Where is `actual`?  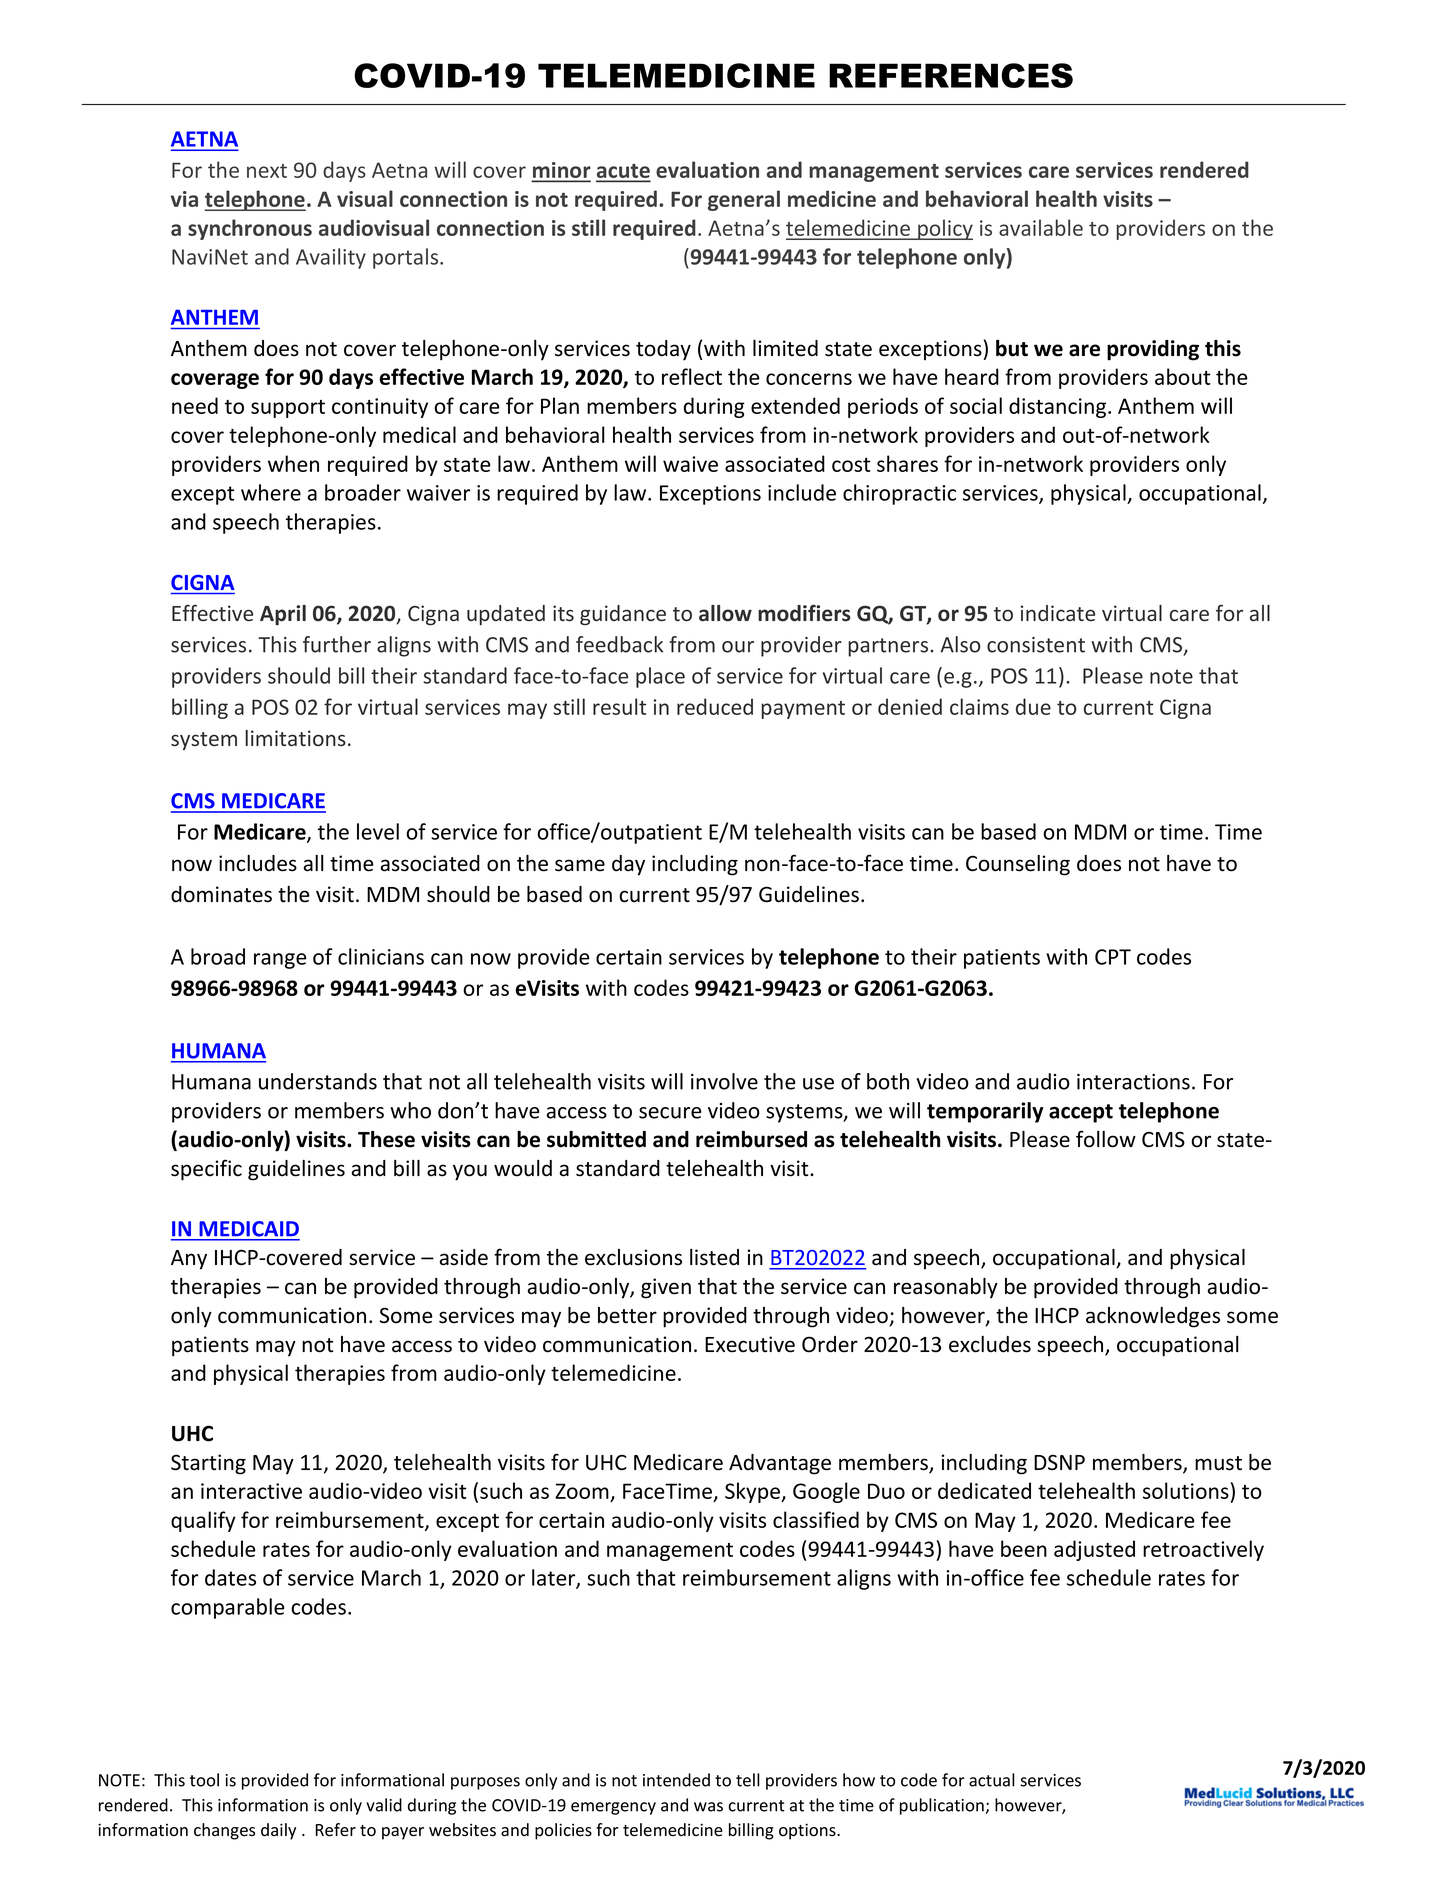
actual is located at coordinates (992, 1780).
